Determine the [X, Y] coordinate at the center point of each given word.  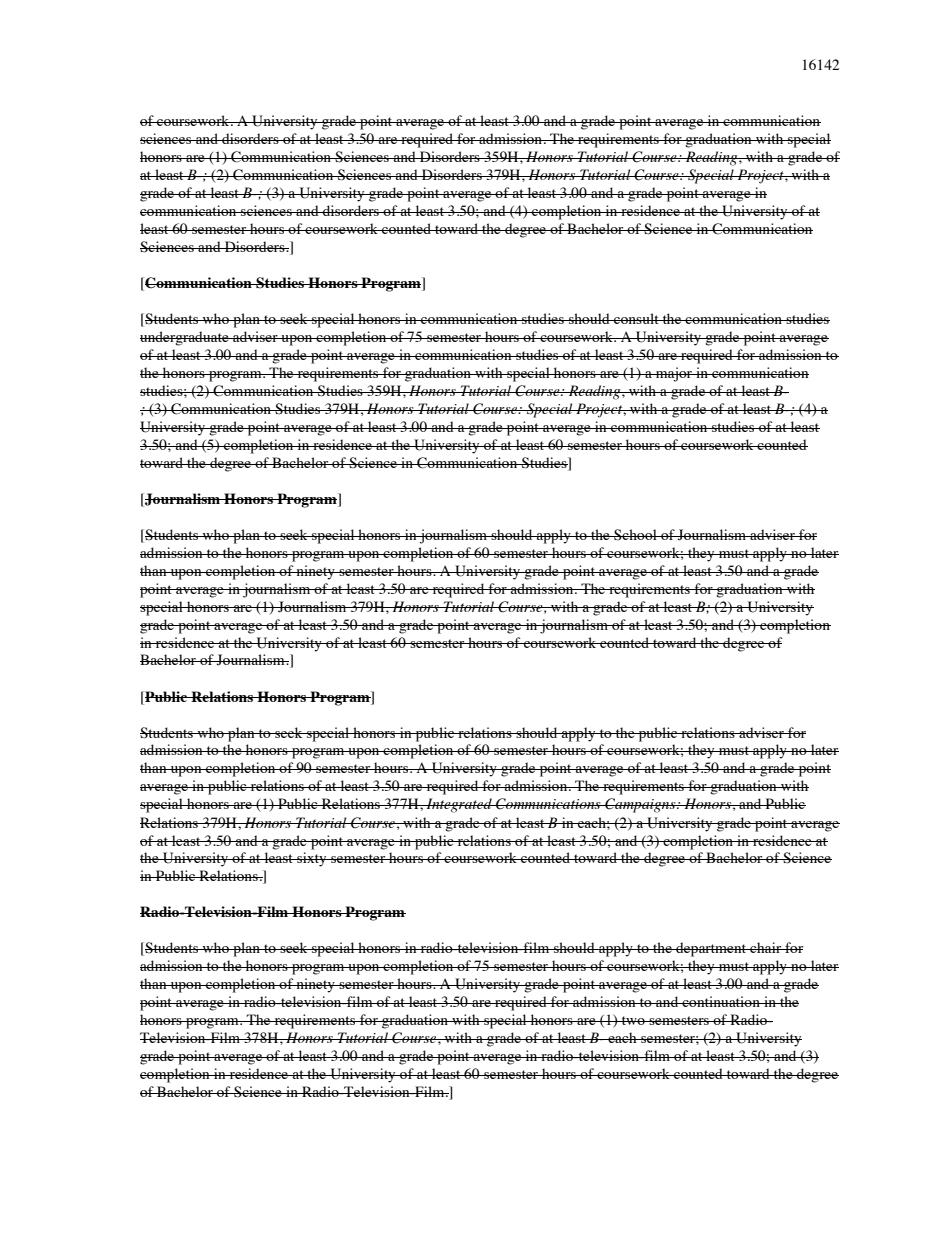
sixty [312, 859]
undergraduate [185, 338]
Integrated [459, 805]
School [635, 535]
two [633, 1020]
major [674, 374]
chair [766, 947]
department [711, 949]
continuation [721, 1001]
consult [636, 318]
